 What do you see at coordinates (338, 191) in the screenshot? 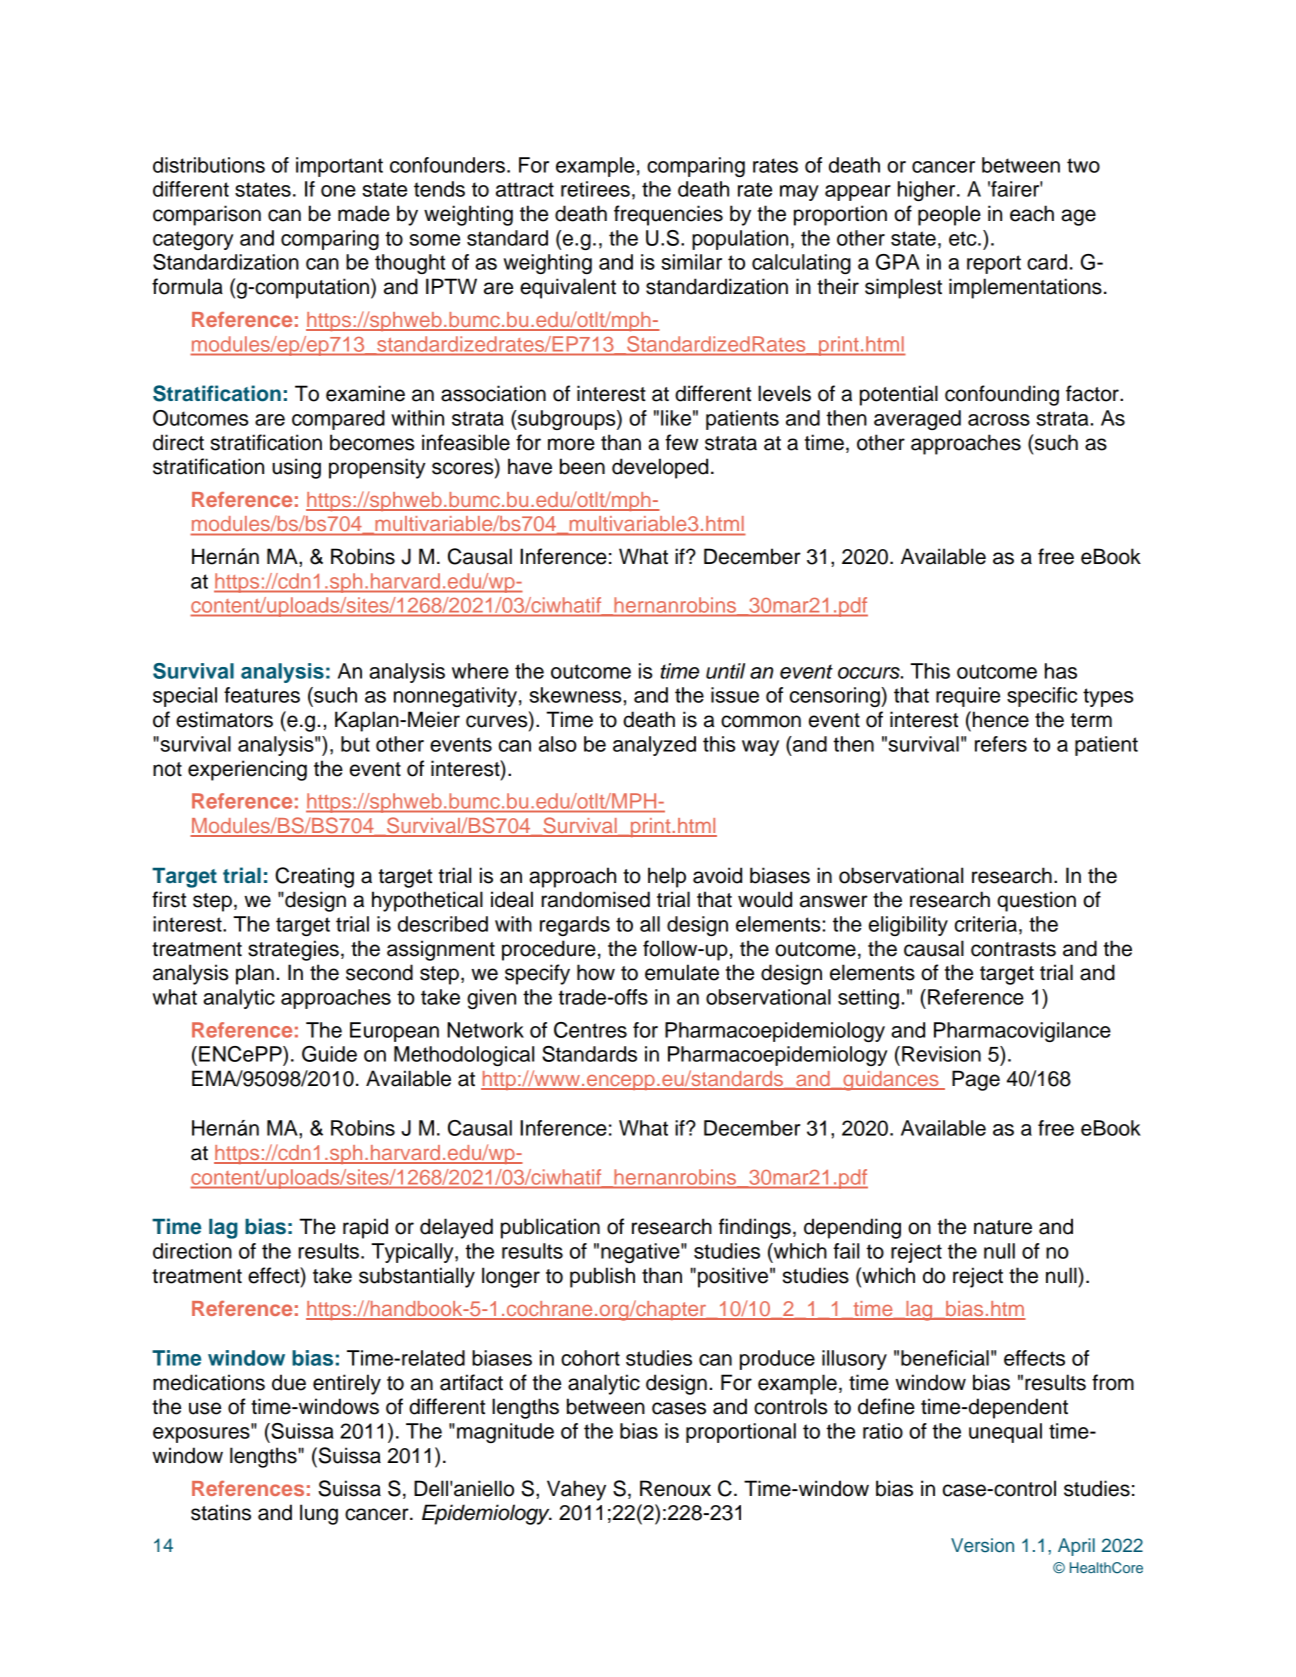
I see `one` at bounding box center [338, 191].
